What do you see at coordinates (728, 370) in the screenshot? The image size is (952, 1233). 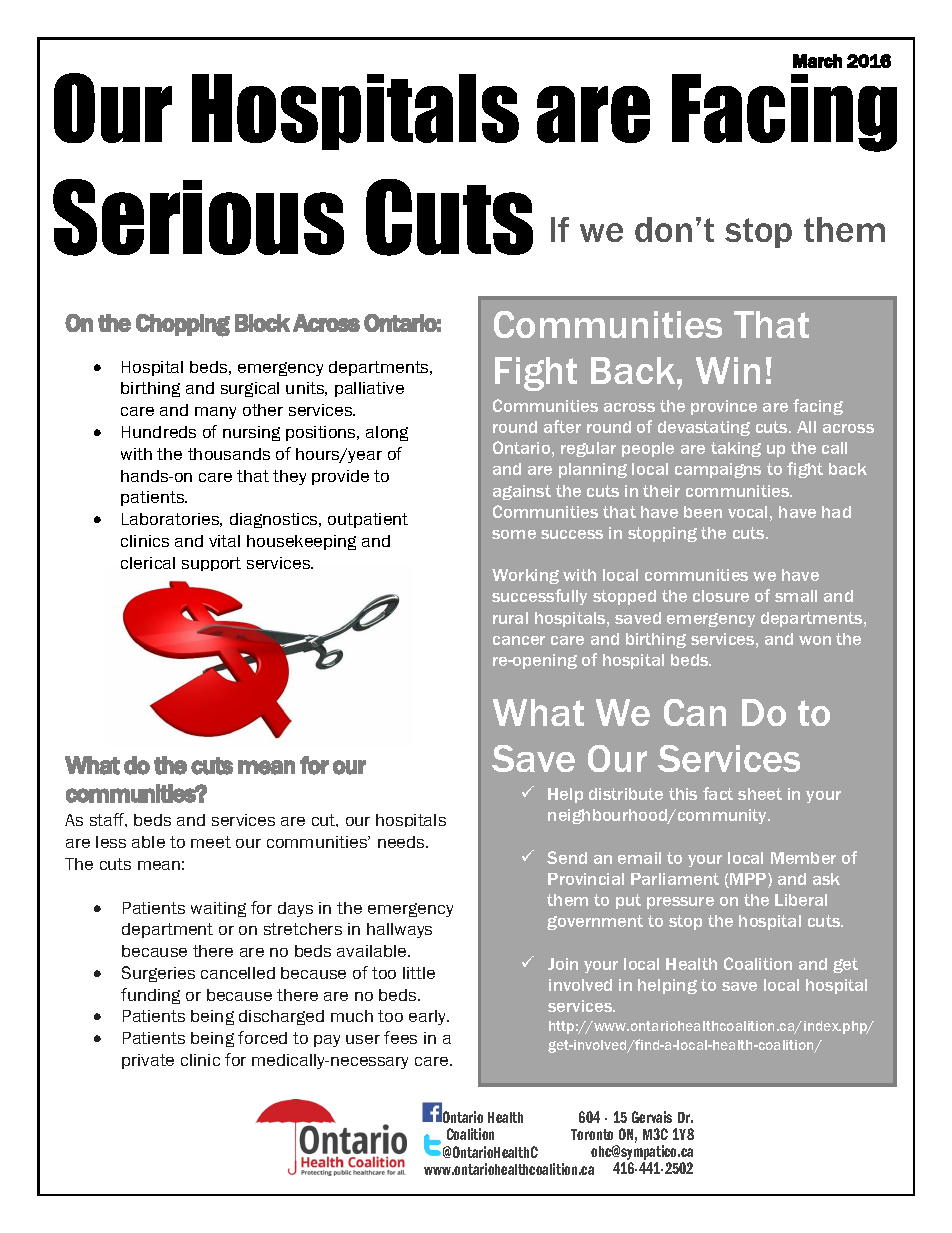 I see `Win` at bounding box center [728, 370].
